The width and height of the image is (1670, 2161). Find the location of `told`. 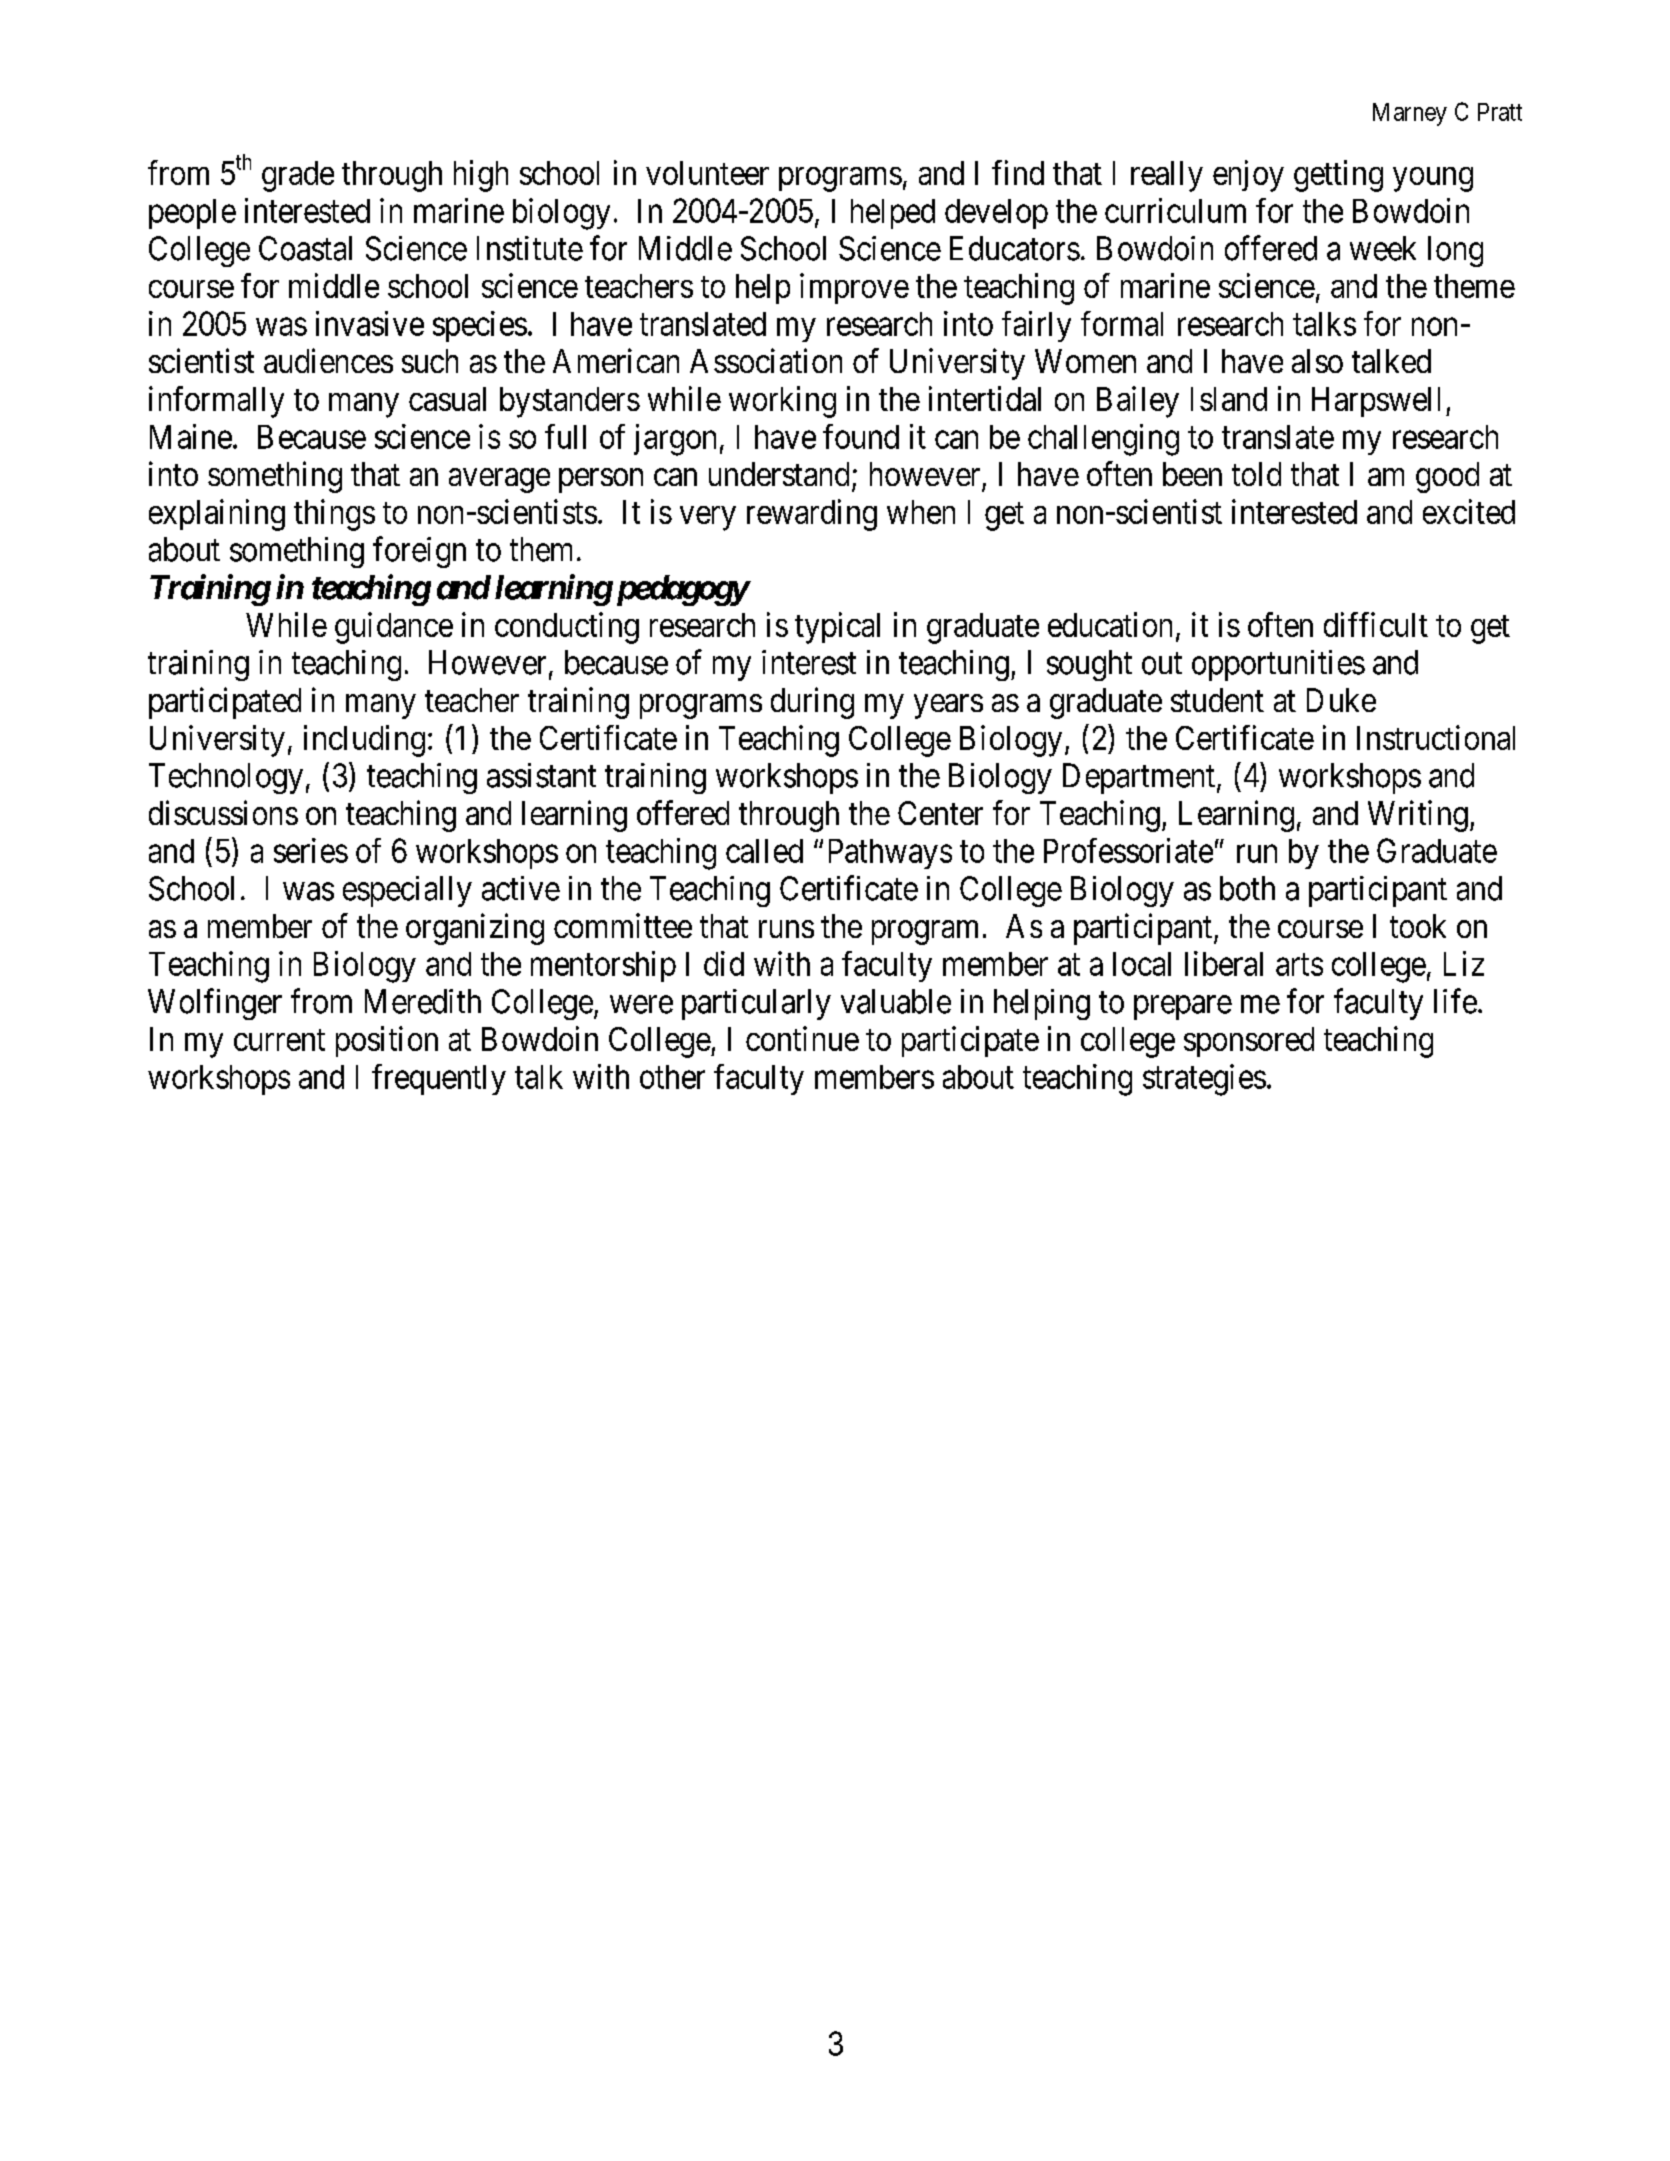

told is located at coordinates (1256, 474).
